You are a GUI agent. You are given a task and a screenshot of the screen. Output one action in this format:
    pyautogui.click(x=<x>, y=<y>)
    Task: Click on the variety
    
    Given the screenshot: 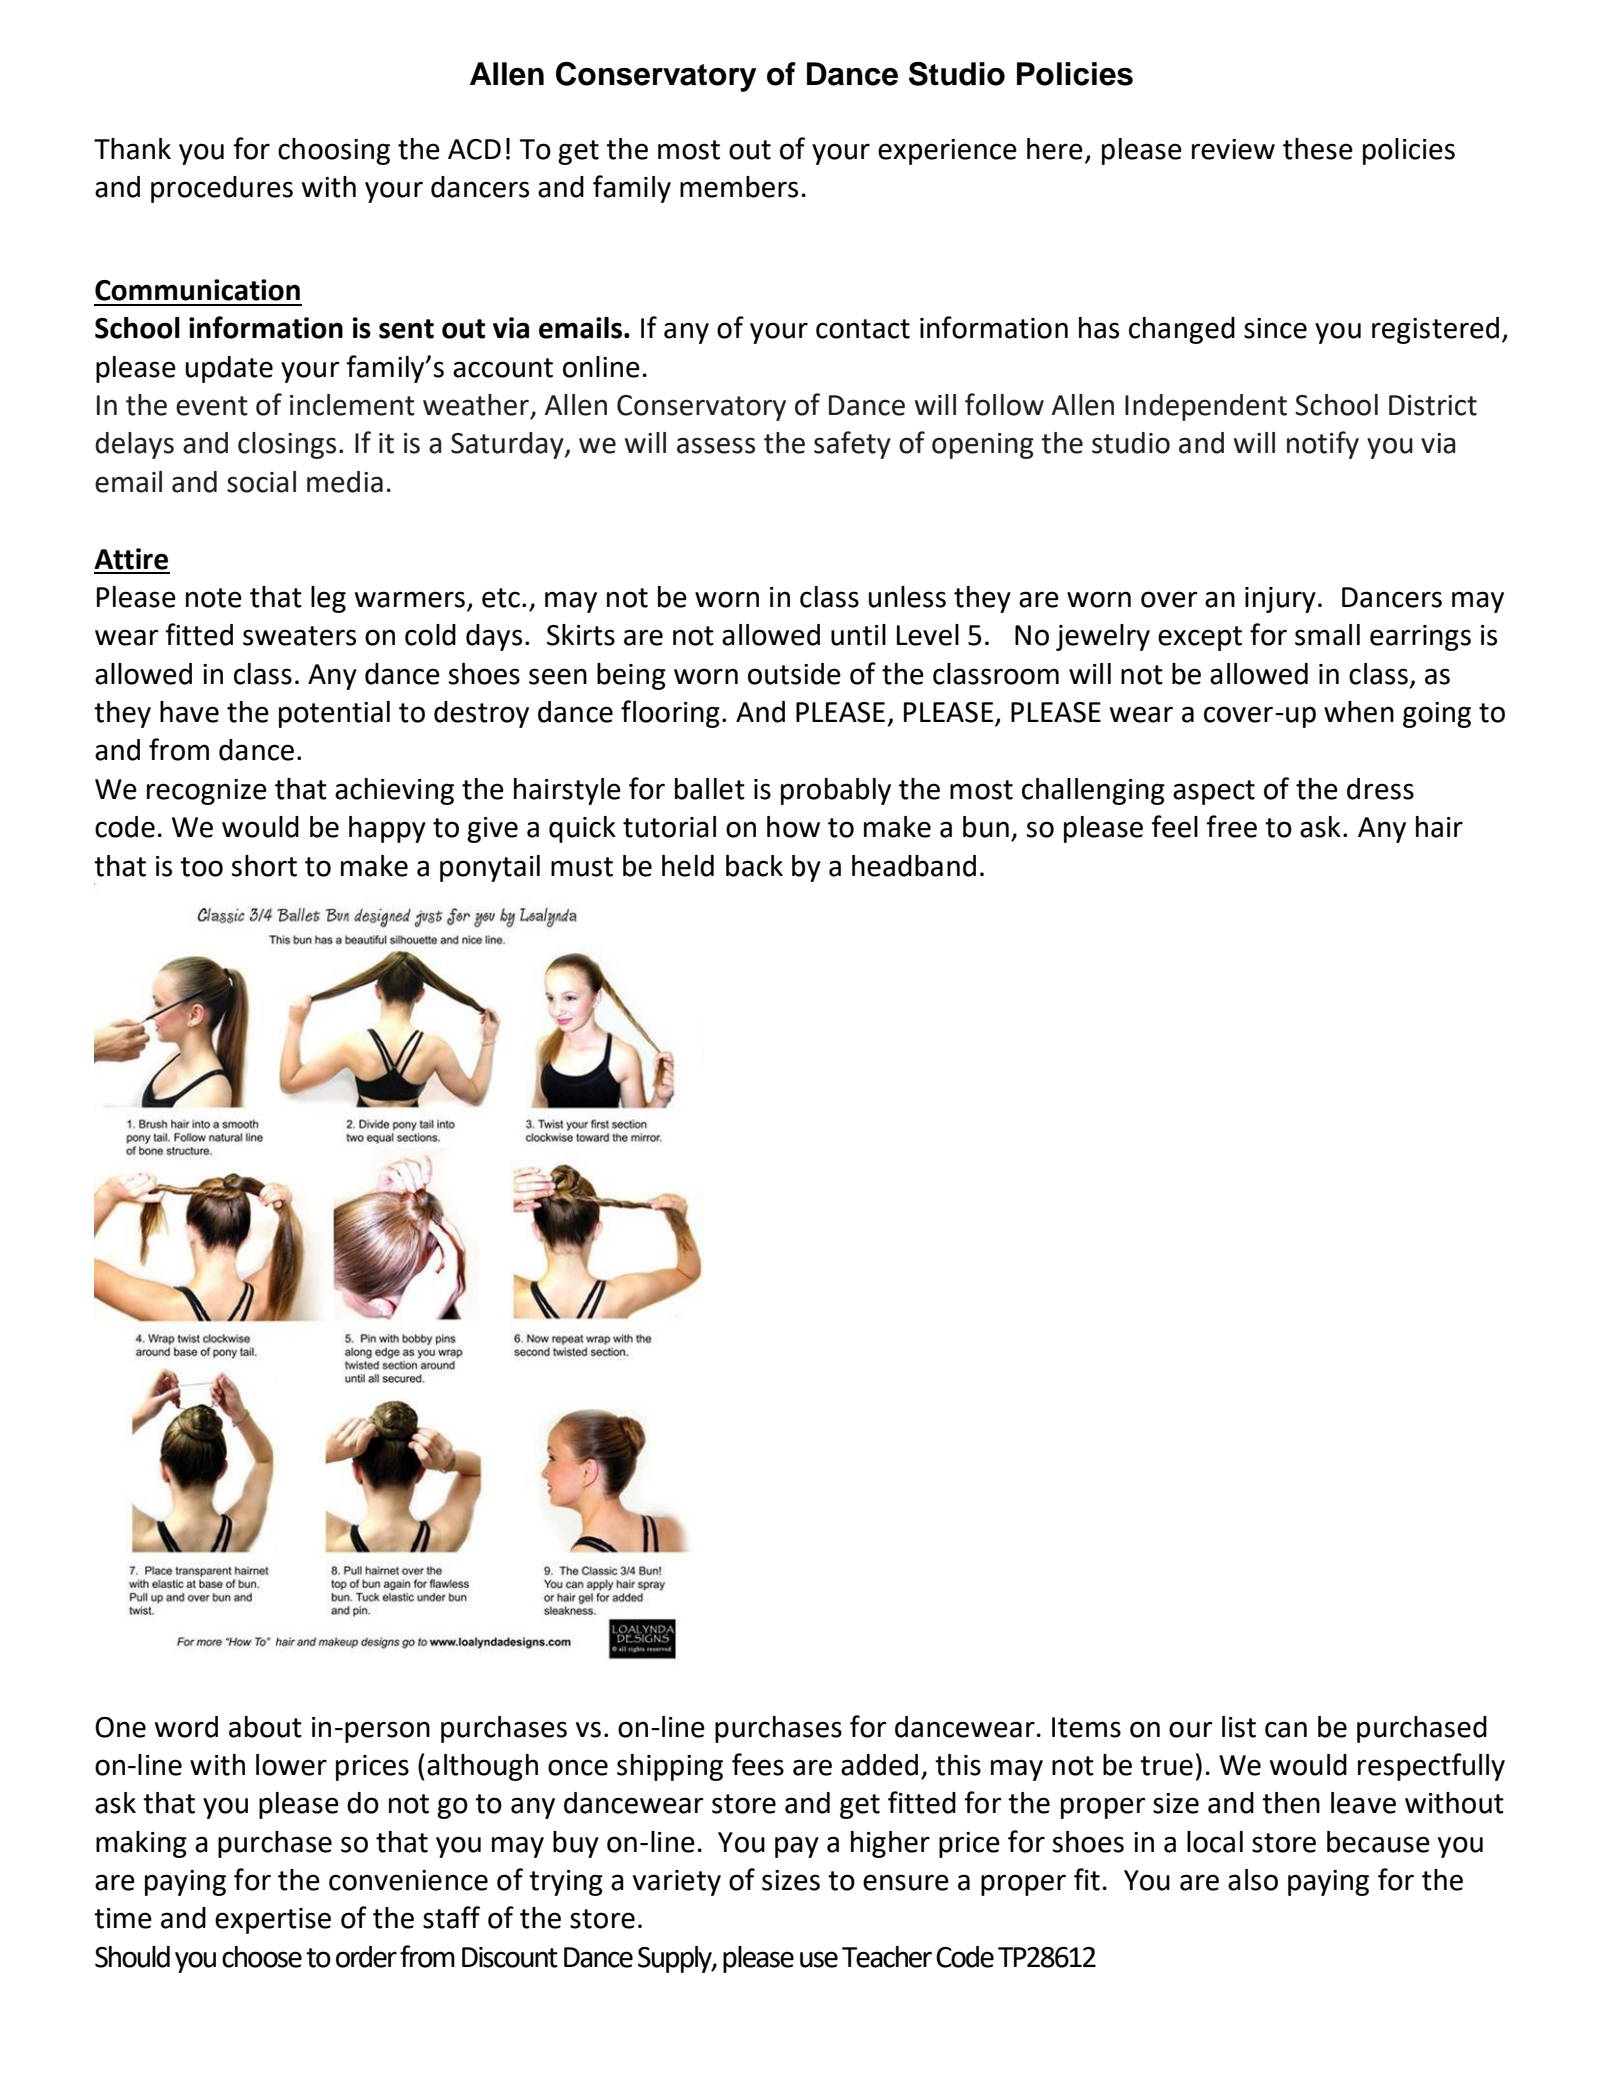 What is the action you would take?
    pyautogui.click(x=677, y=1883)
